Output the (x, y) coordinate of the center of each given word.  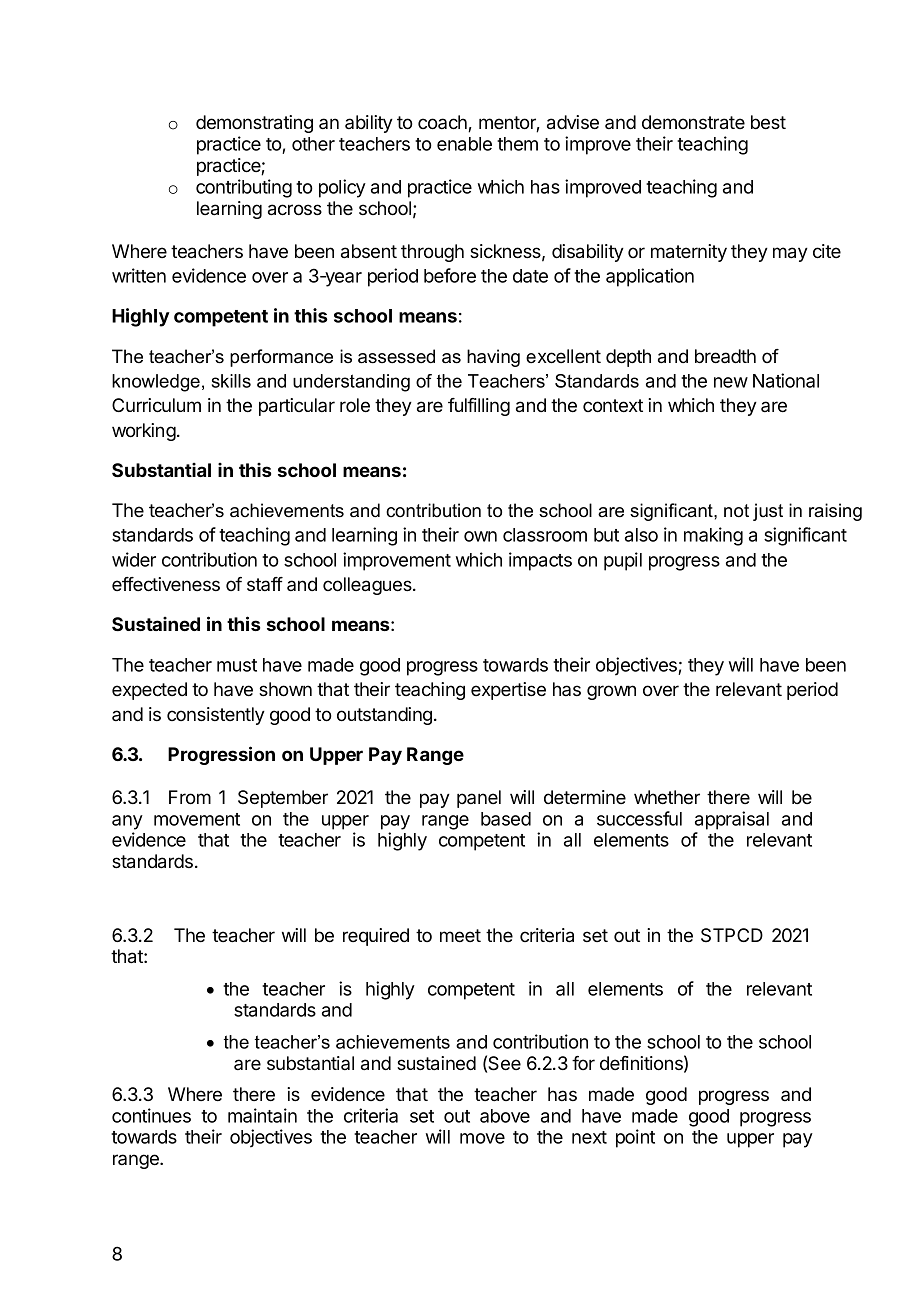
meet (460, 935)
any (127, 822)
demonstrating (254, 124)
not (736, 511)
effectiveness (166, 584)
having (493, 358)
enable (464, 144)
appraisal (732, 820)
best (768, 122)
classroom (545, 535)
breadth (725, 356)
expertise (508, 691)
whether (667, 797)
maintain (262, 1115)
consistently (216, 716)
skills (231, 381)
